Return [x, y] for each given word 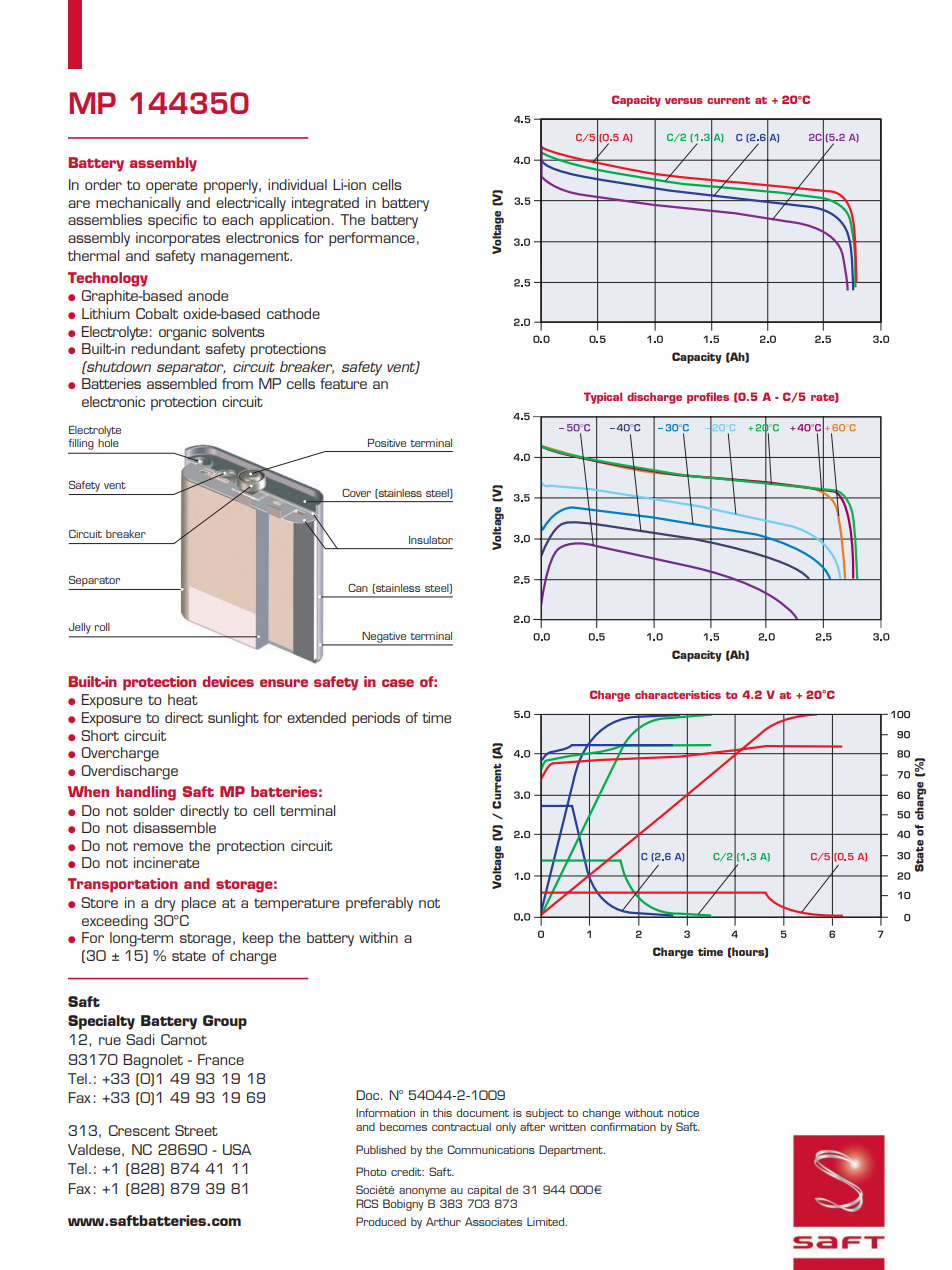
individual [297, 184]
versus [684, 101]
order [103, 184]
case [398, 683]
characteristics [678, 694]
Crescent [139, 1130]
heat [183, 699]
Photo [371, 1171]
